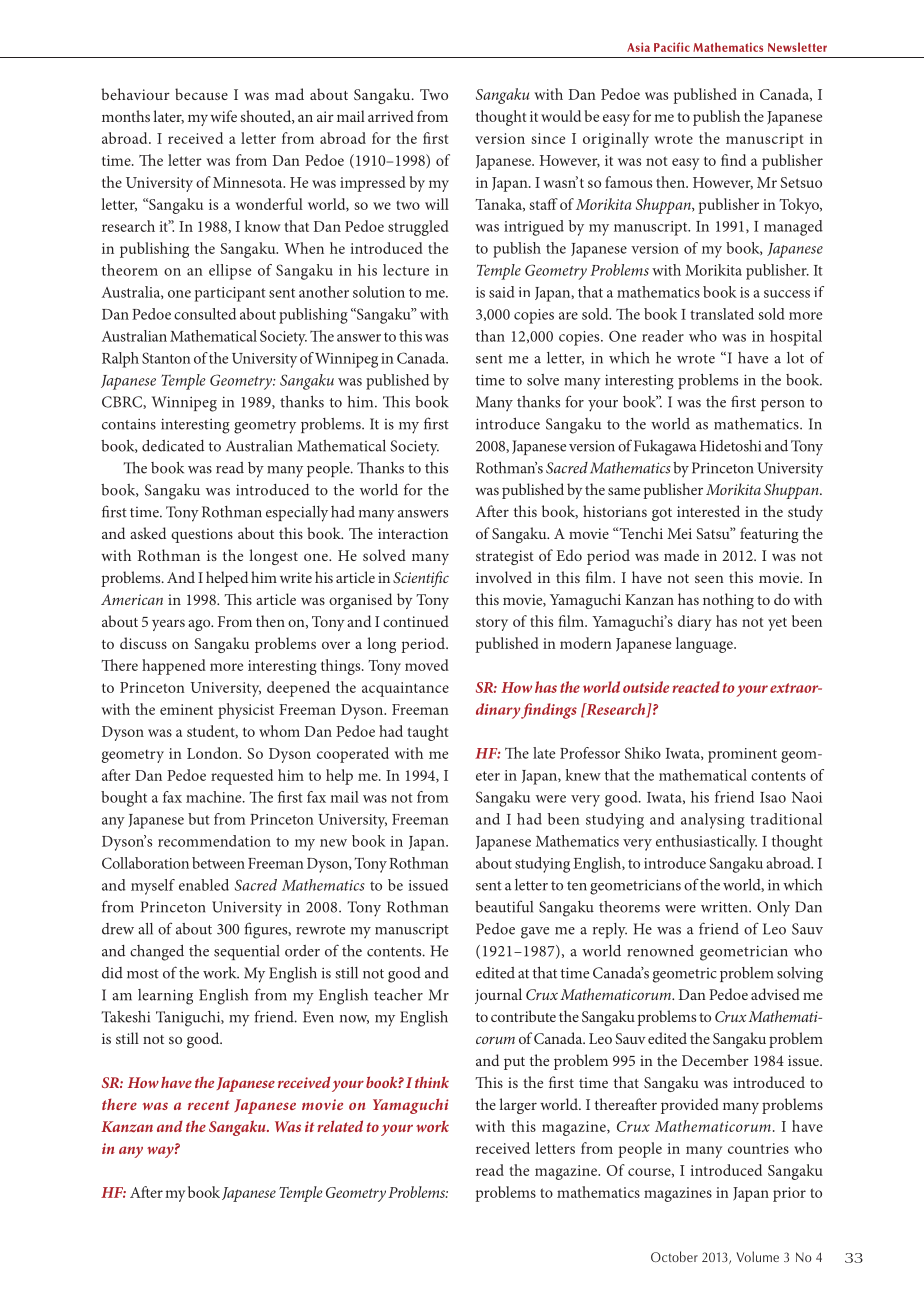 This screenshot has width=924, height=1308. Describe the element at coordinates (725, 907) in the screenshot. I see `written` at that location.
